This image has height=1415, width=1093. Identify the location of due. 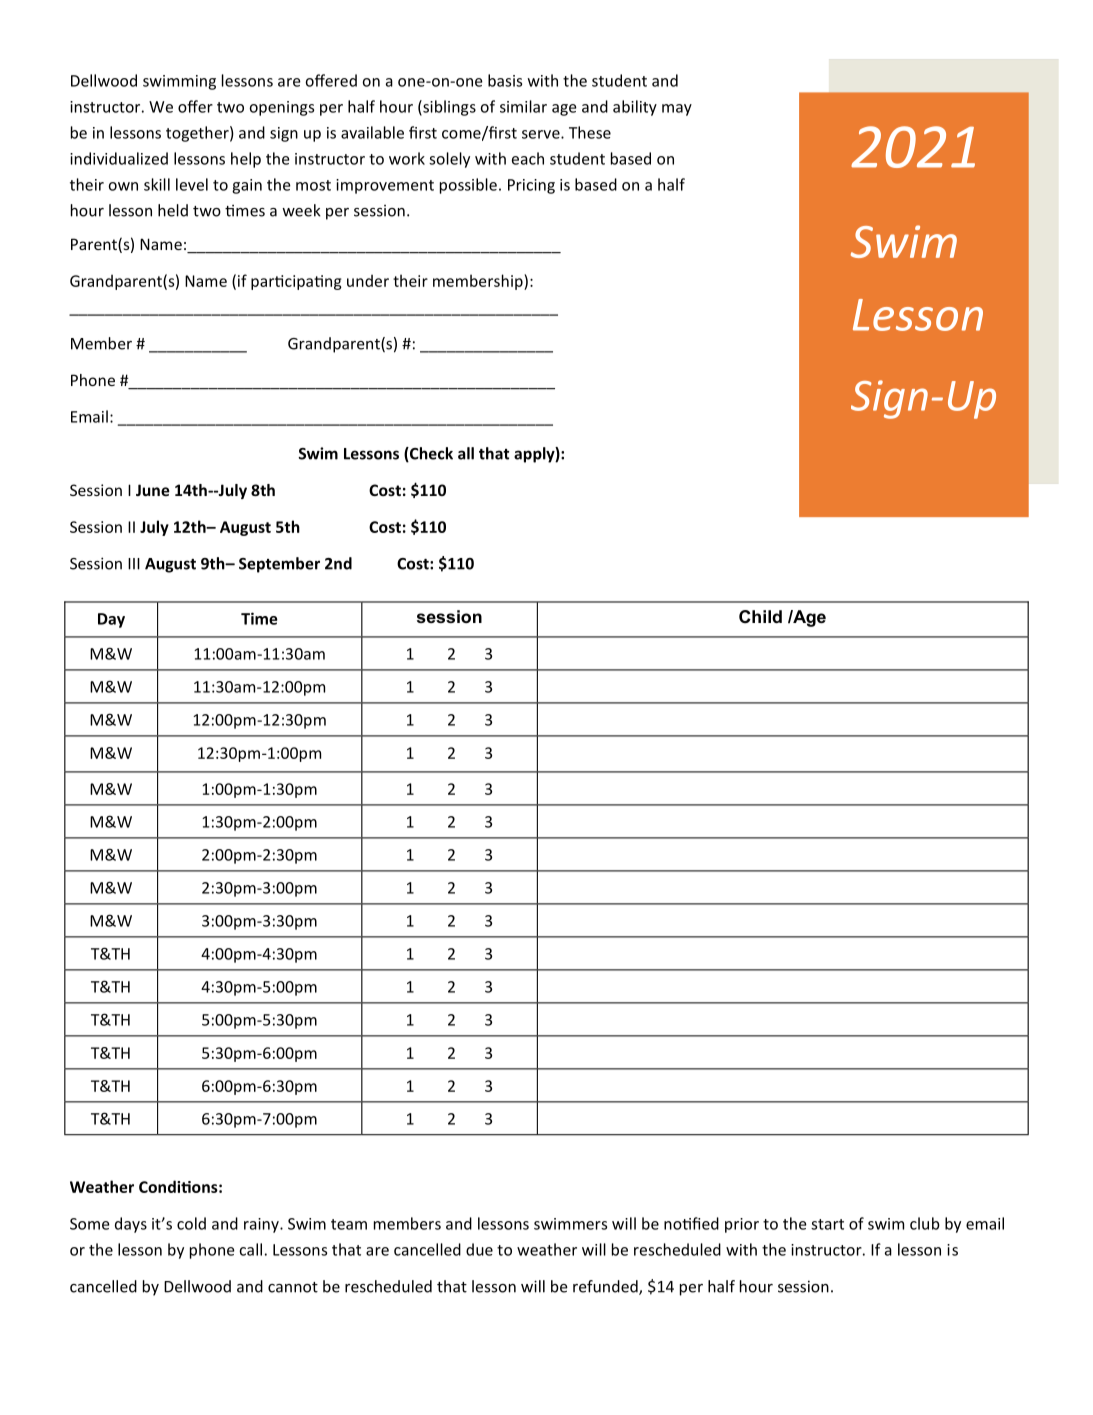
(479, 1249).
